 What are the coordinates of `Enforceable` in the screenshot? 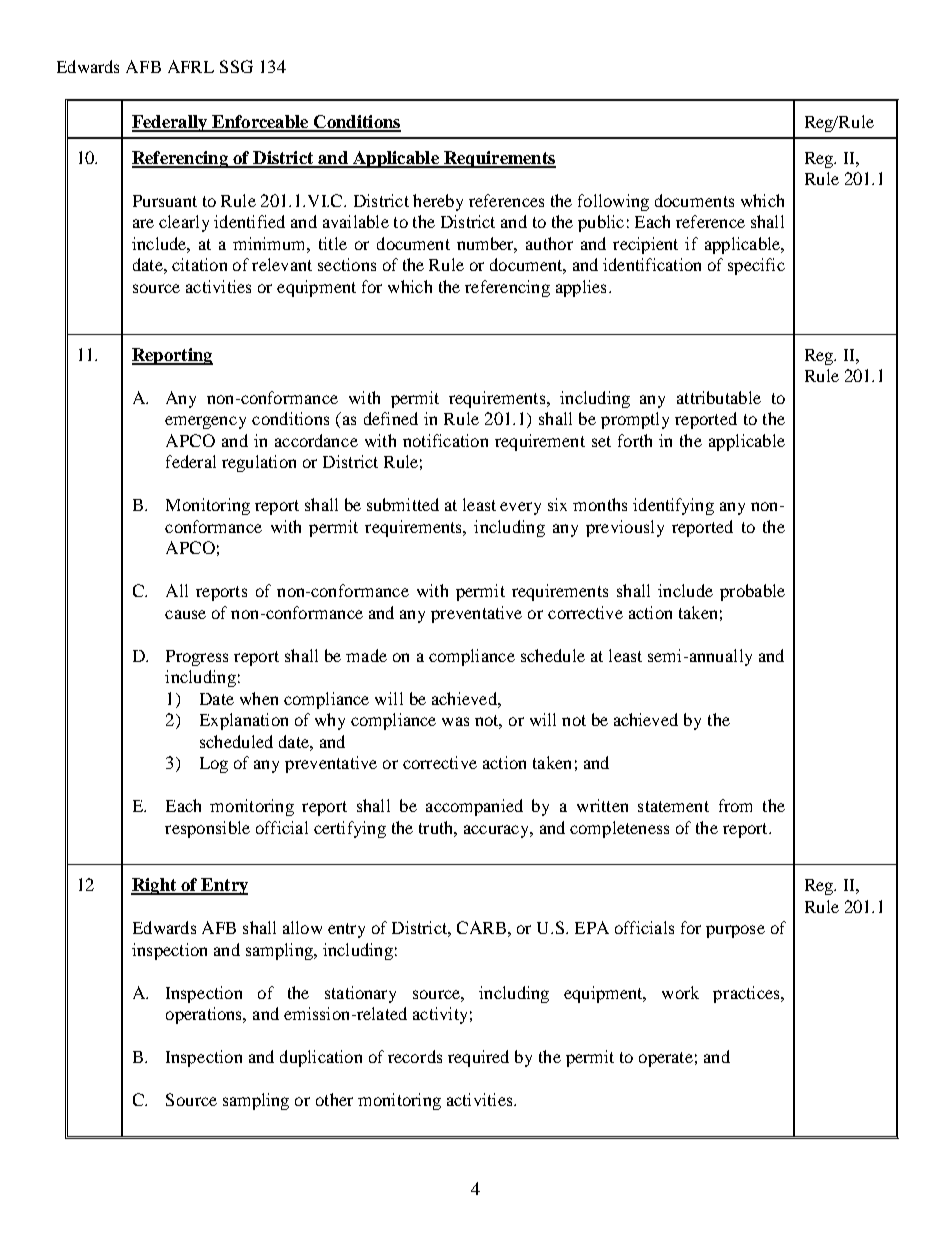 It's located at (260, 123).
